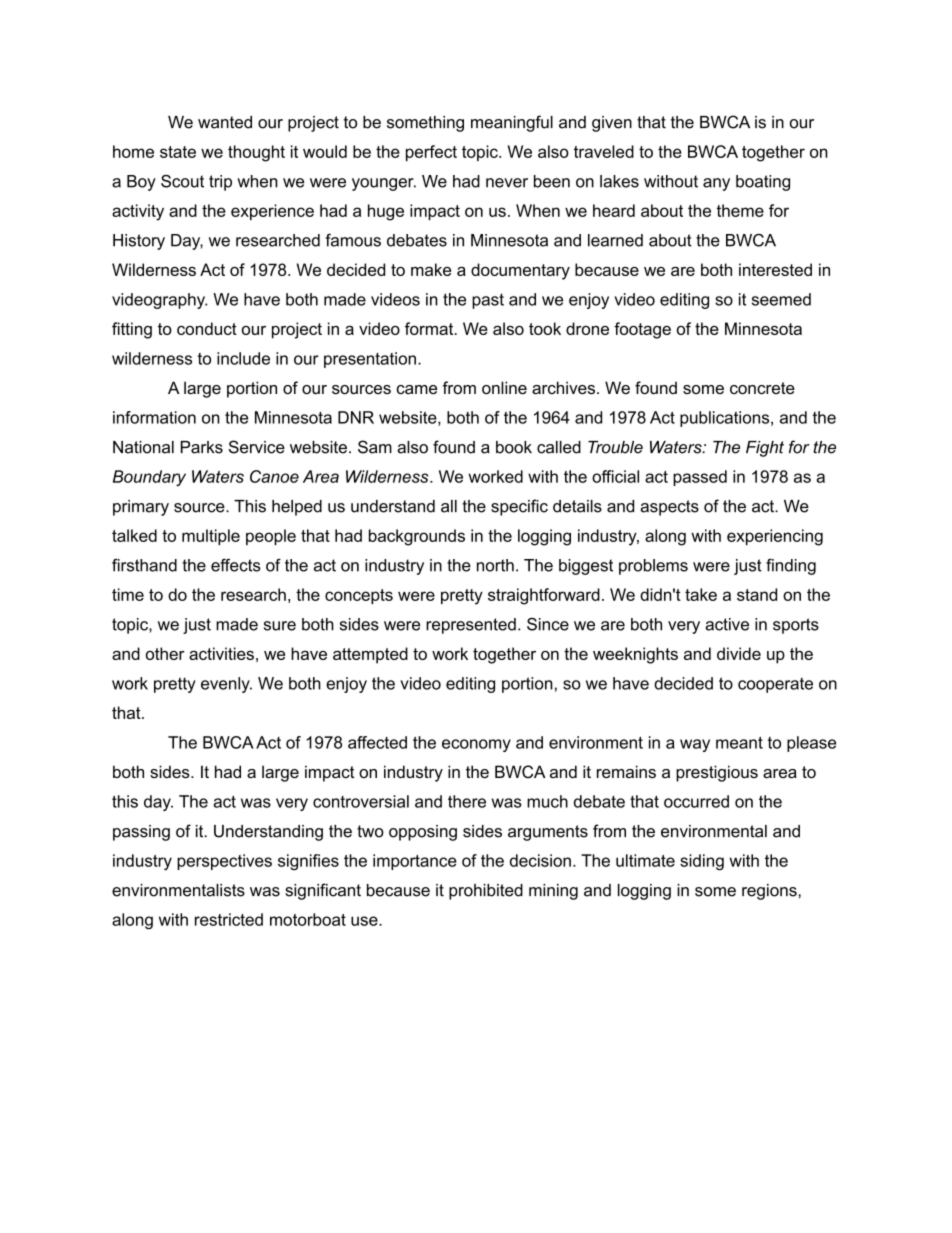 The height and width of the screenshot is (1233, 952). What do you see at coordinates (486, 892) in the screenshot?
I see `prohibited` at bounding box center [486, 892].
